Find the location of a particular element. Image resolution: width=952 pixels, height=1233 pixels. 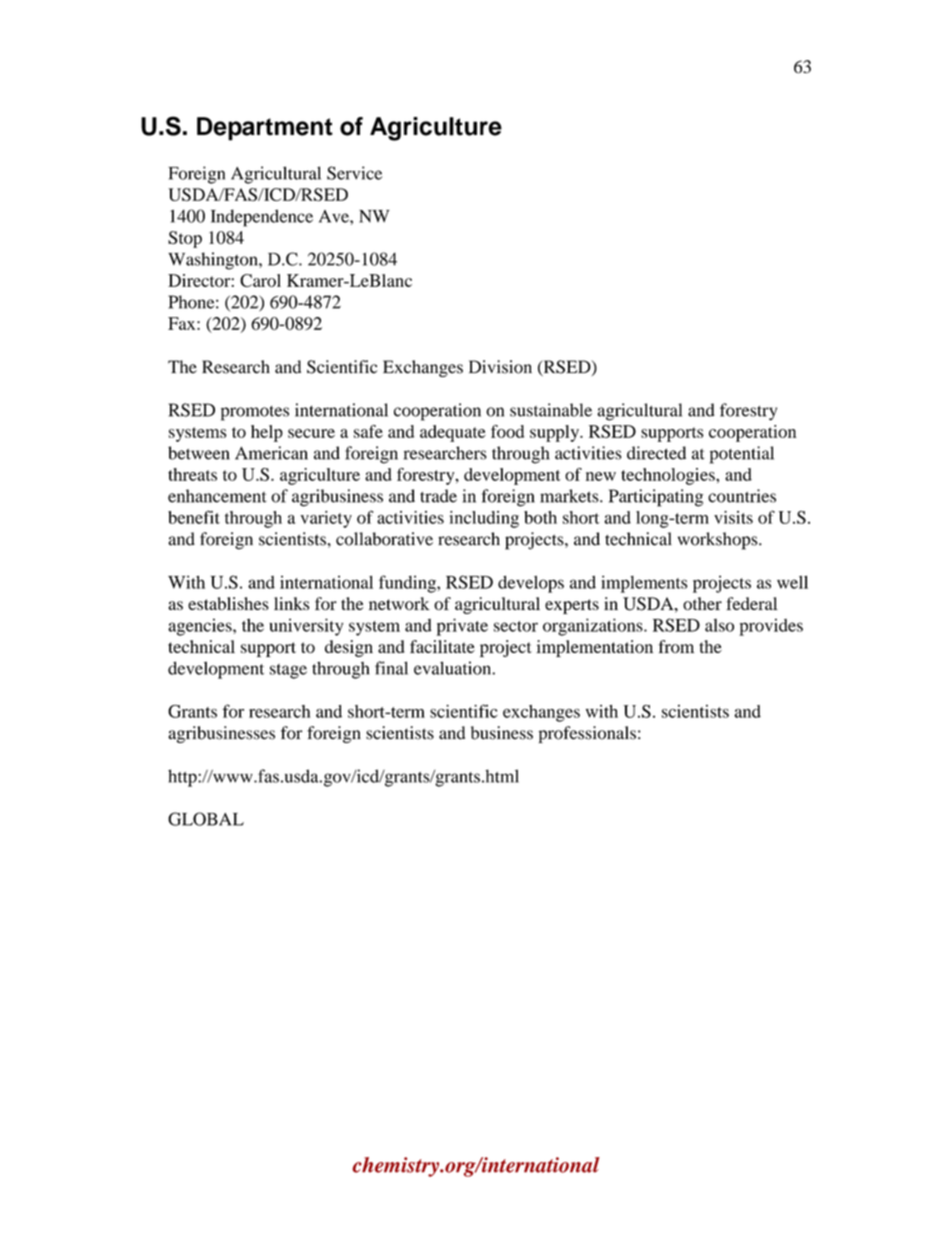

professionals is located at coordinates (587, 734).
